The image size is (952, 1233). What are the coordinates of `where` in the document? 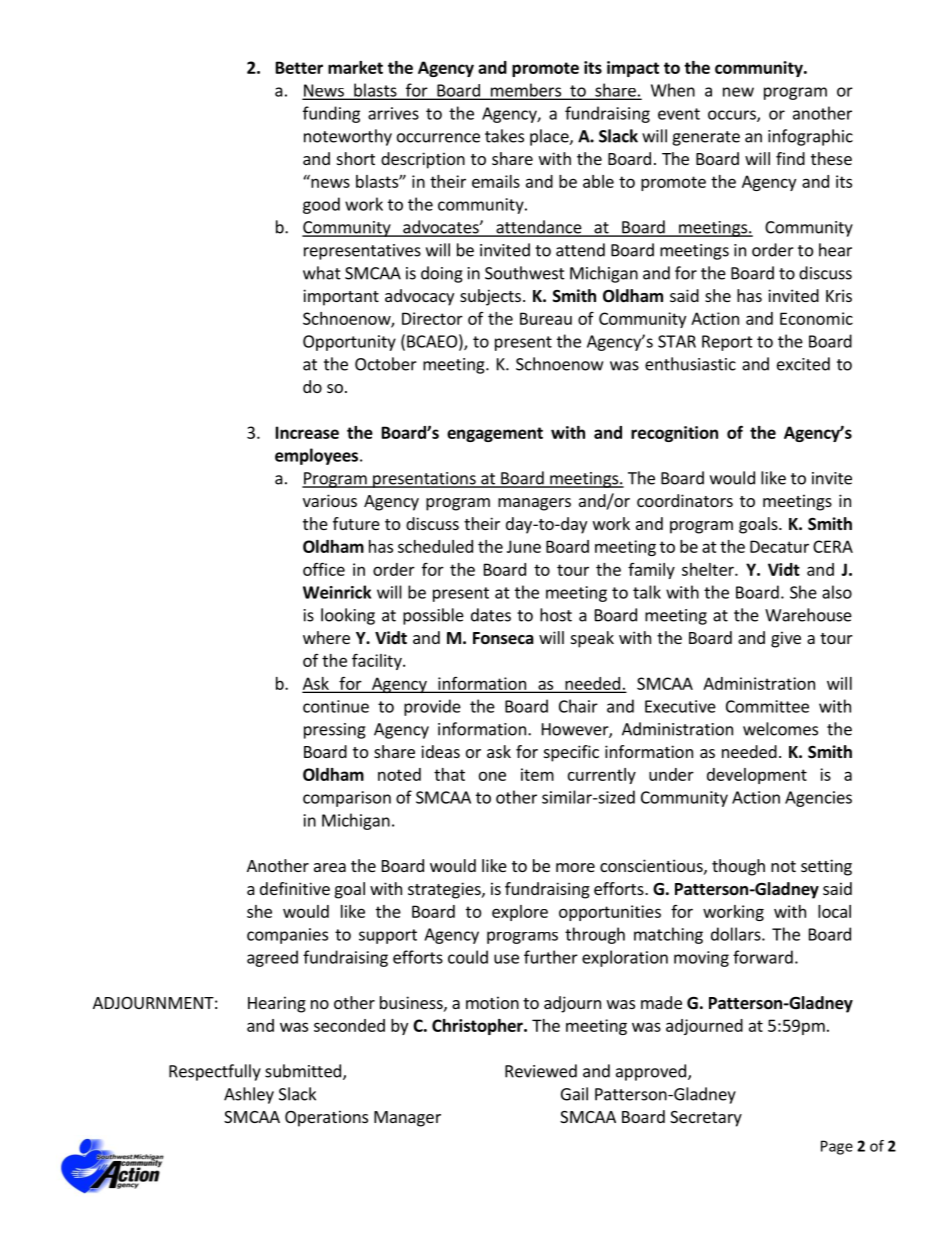 It's located at (326, 637).
